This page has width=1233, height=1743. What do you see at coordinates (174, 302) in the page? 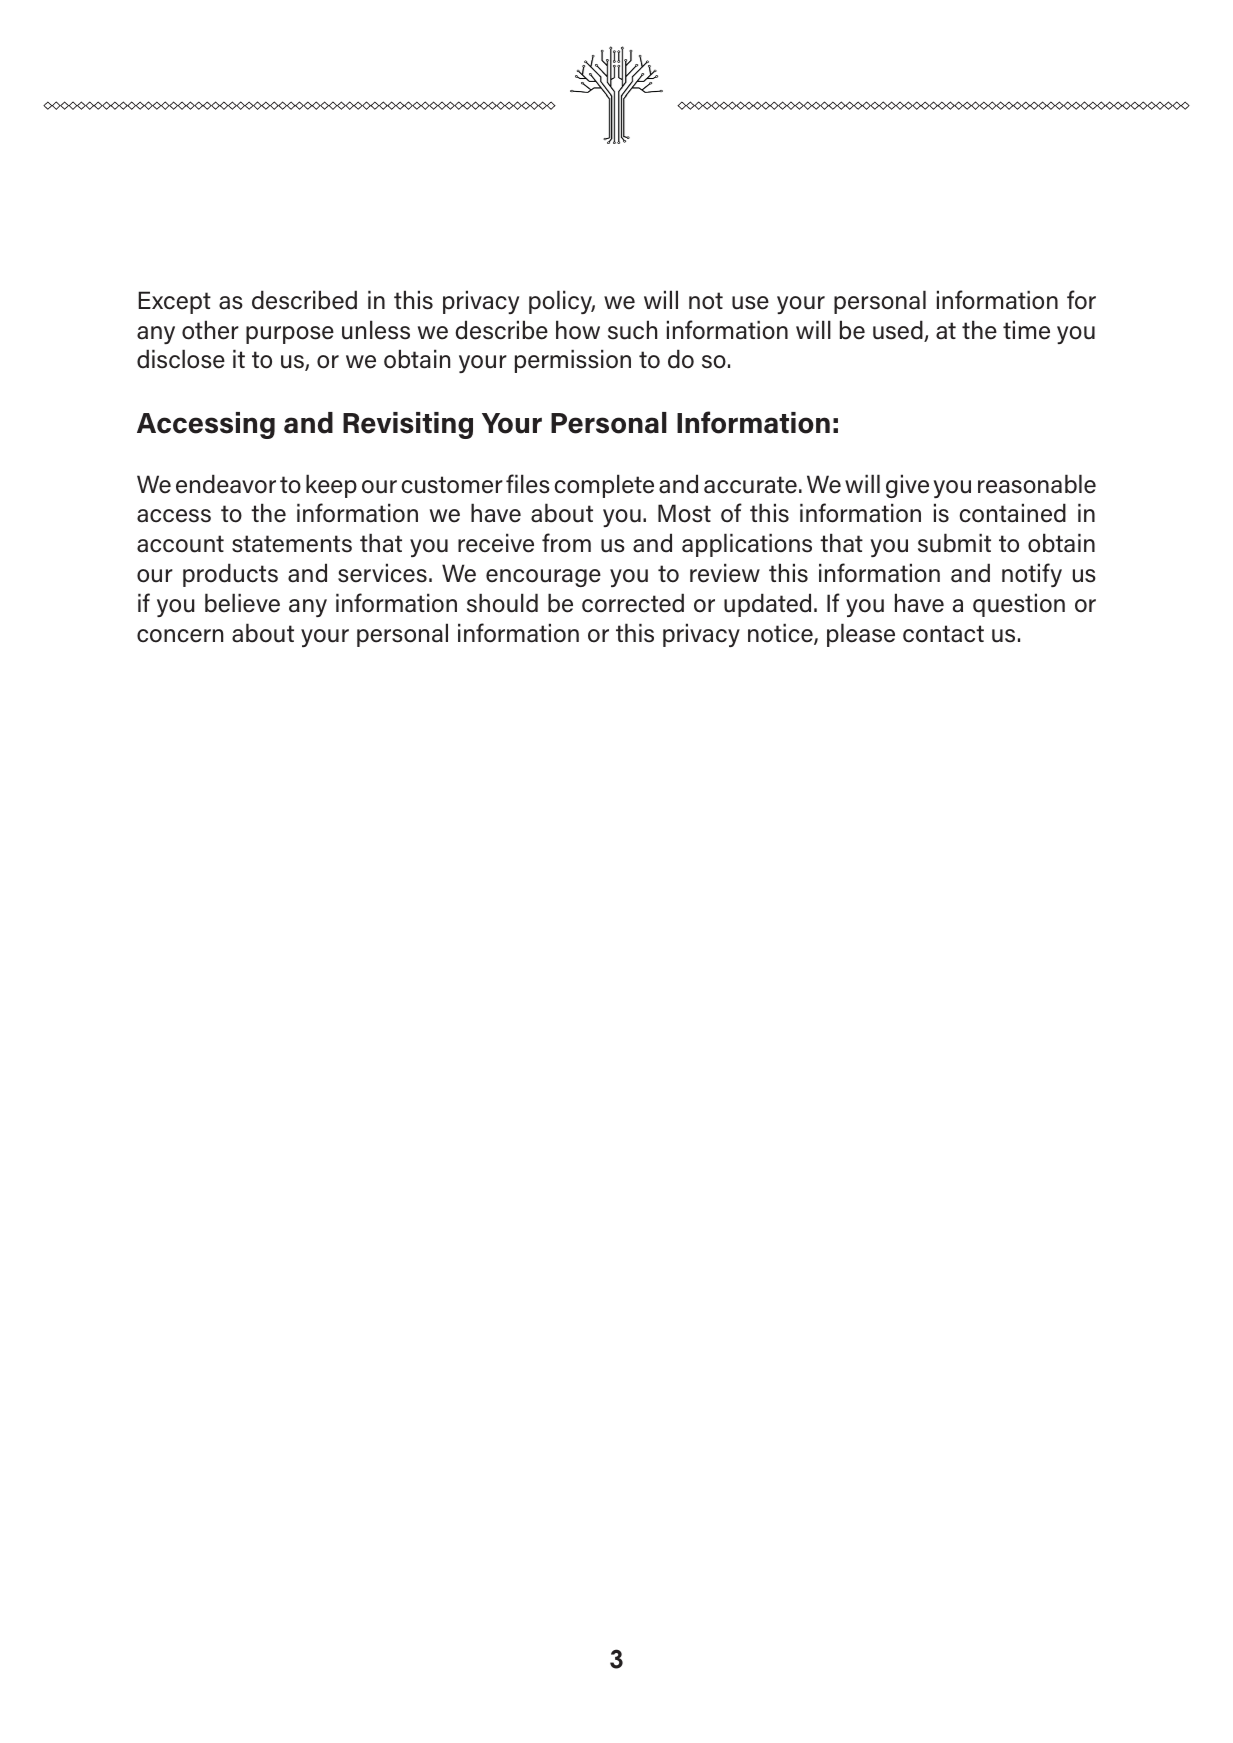
I see `Except` at bounding box center [174, 302].
